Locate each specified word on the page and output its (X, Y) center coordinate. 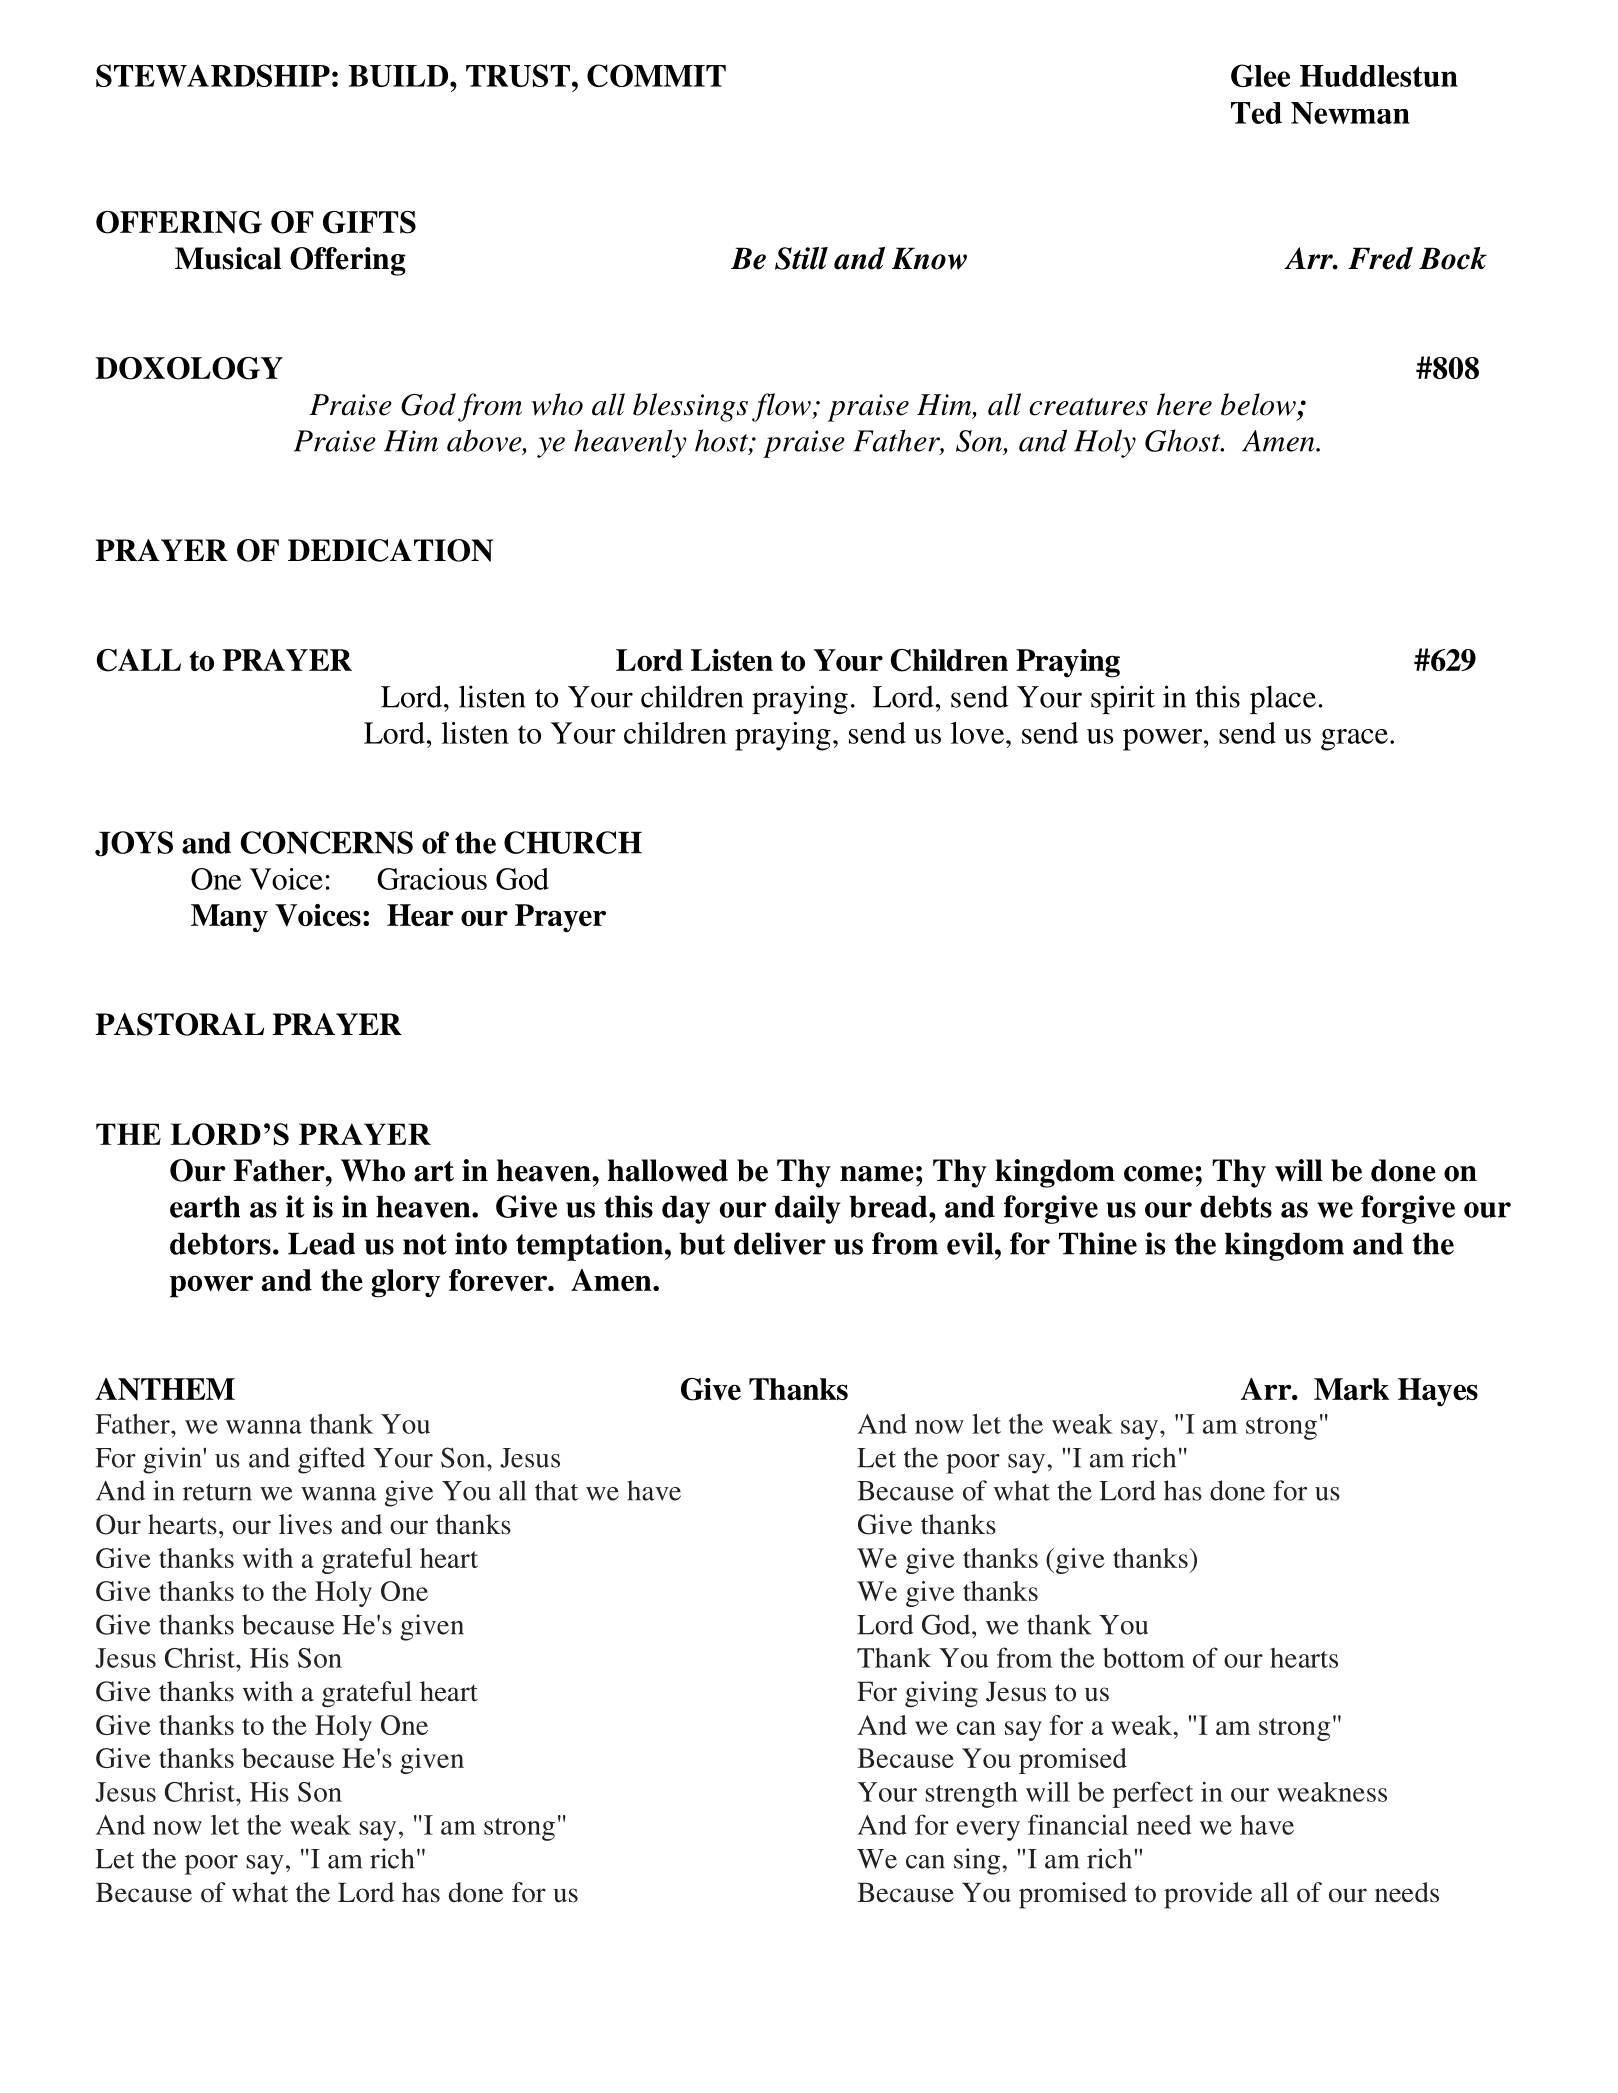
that (556, 1490)
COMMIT (656, 75)
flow (782, 407)
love (979, 733)
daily (808, 1209)
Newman (1350, 113)
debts (1236, 1207)
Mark (1351, 1389)
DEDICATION (390, 550)
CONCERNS (327, 842)
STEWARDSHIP (213, 75)
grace (1354, 740)
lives (305, 1524)
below (1258, 404)
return (217, 1492)
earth (205, 1207)
